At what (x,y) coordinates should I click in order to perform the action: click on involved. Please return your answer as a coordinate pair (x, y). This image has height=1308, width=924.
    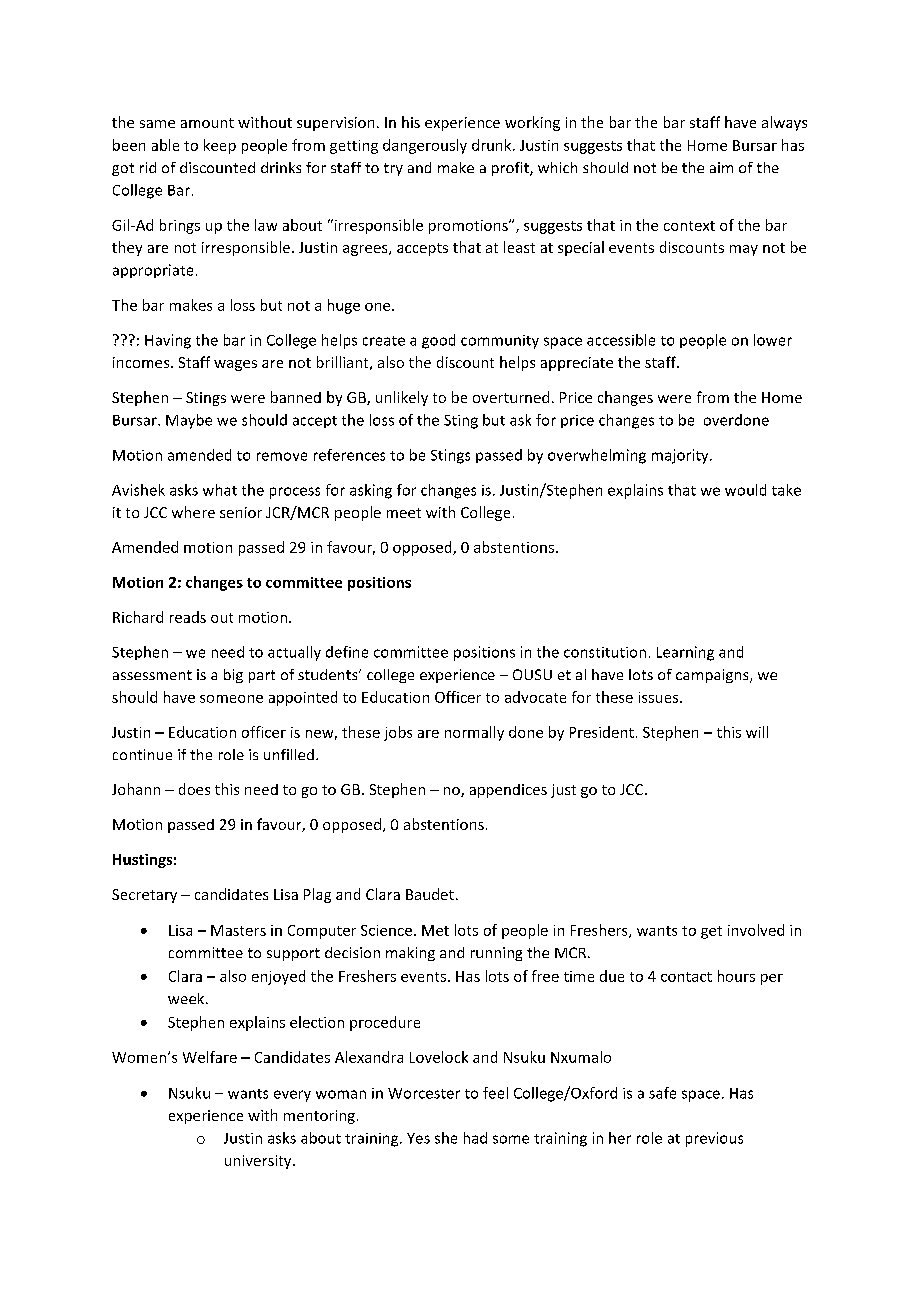
    Looking at the image, I should click on (756, 930).
